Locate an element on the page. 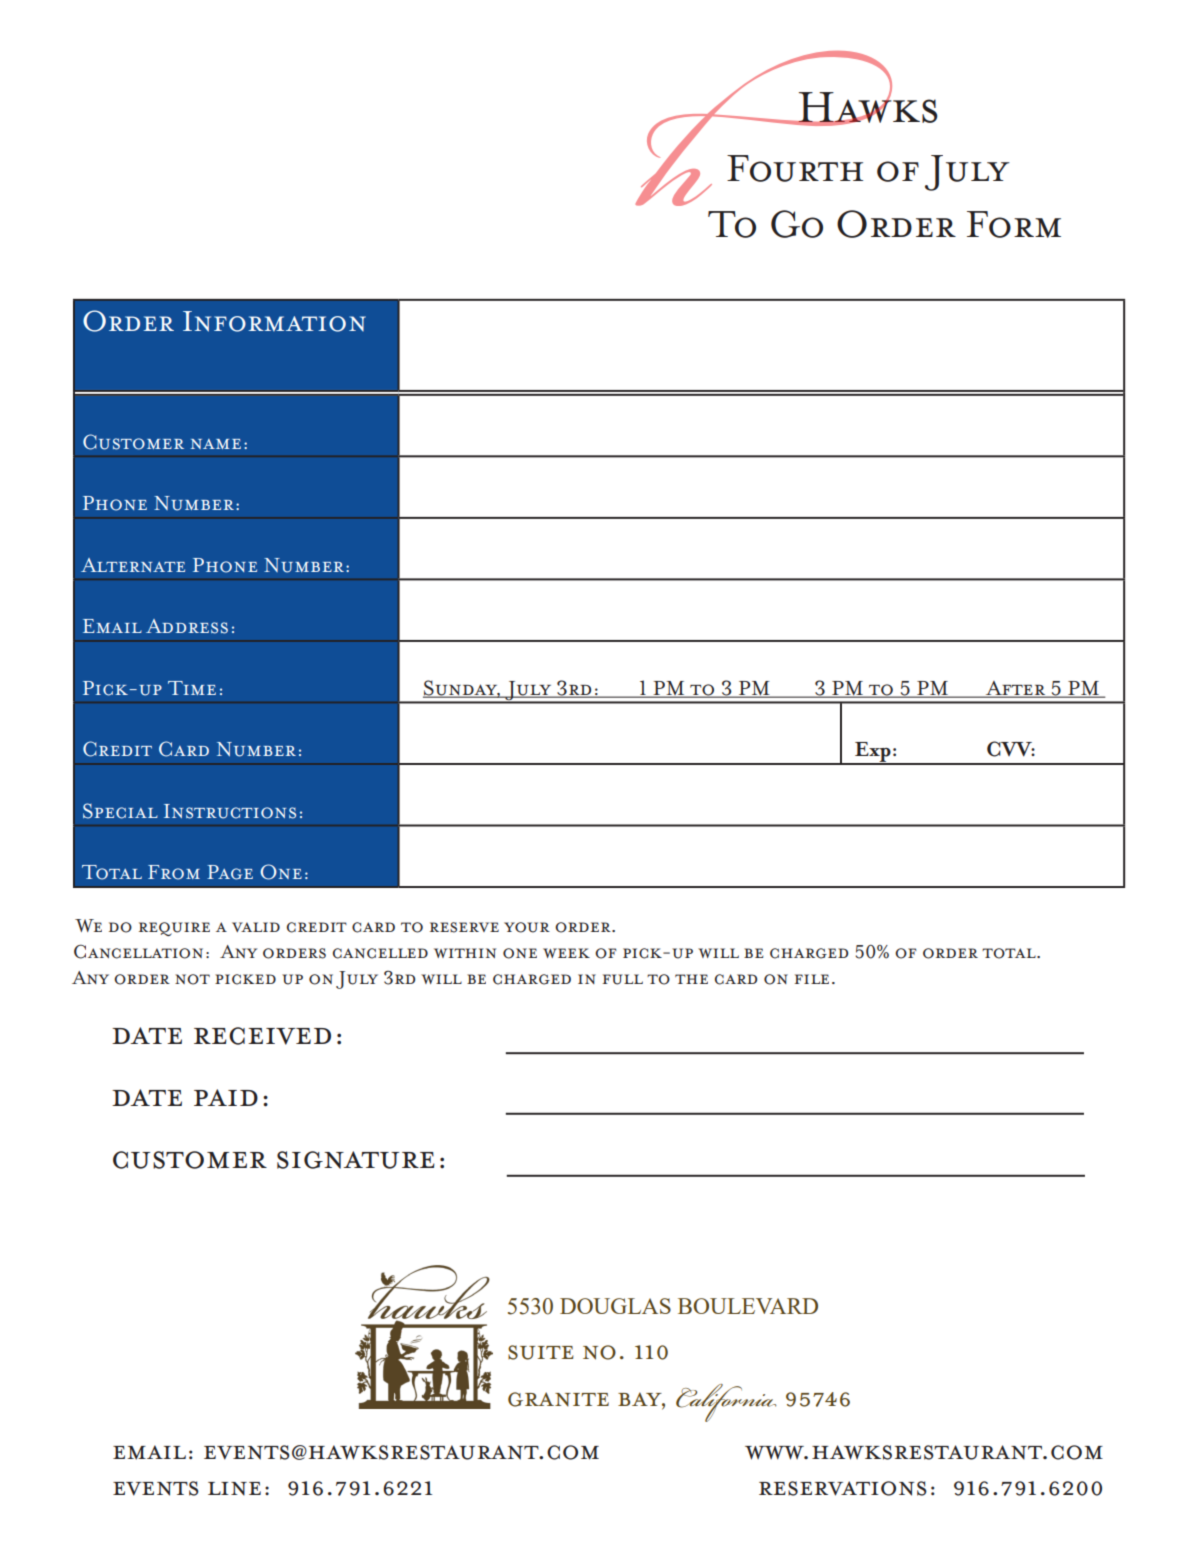 The image size is (1196, 1547). Fourth is located at coordinates (795, 168).
